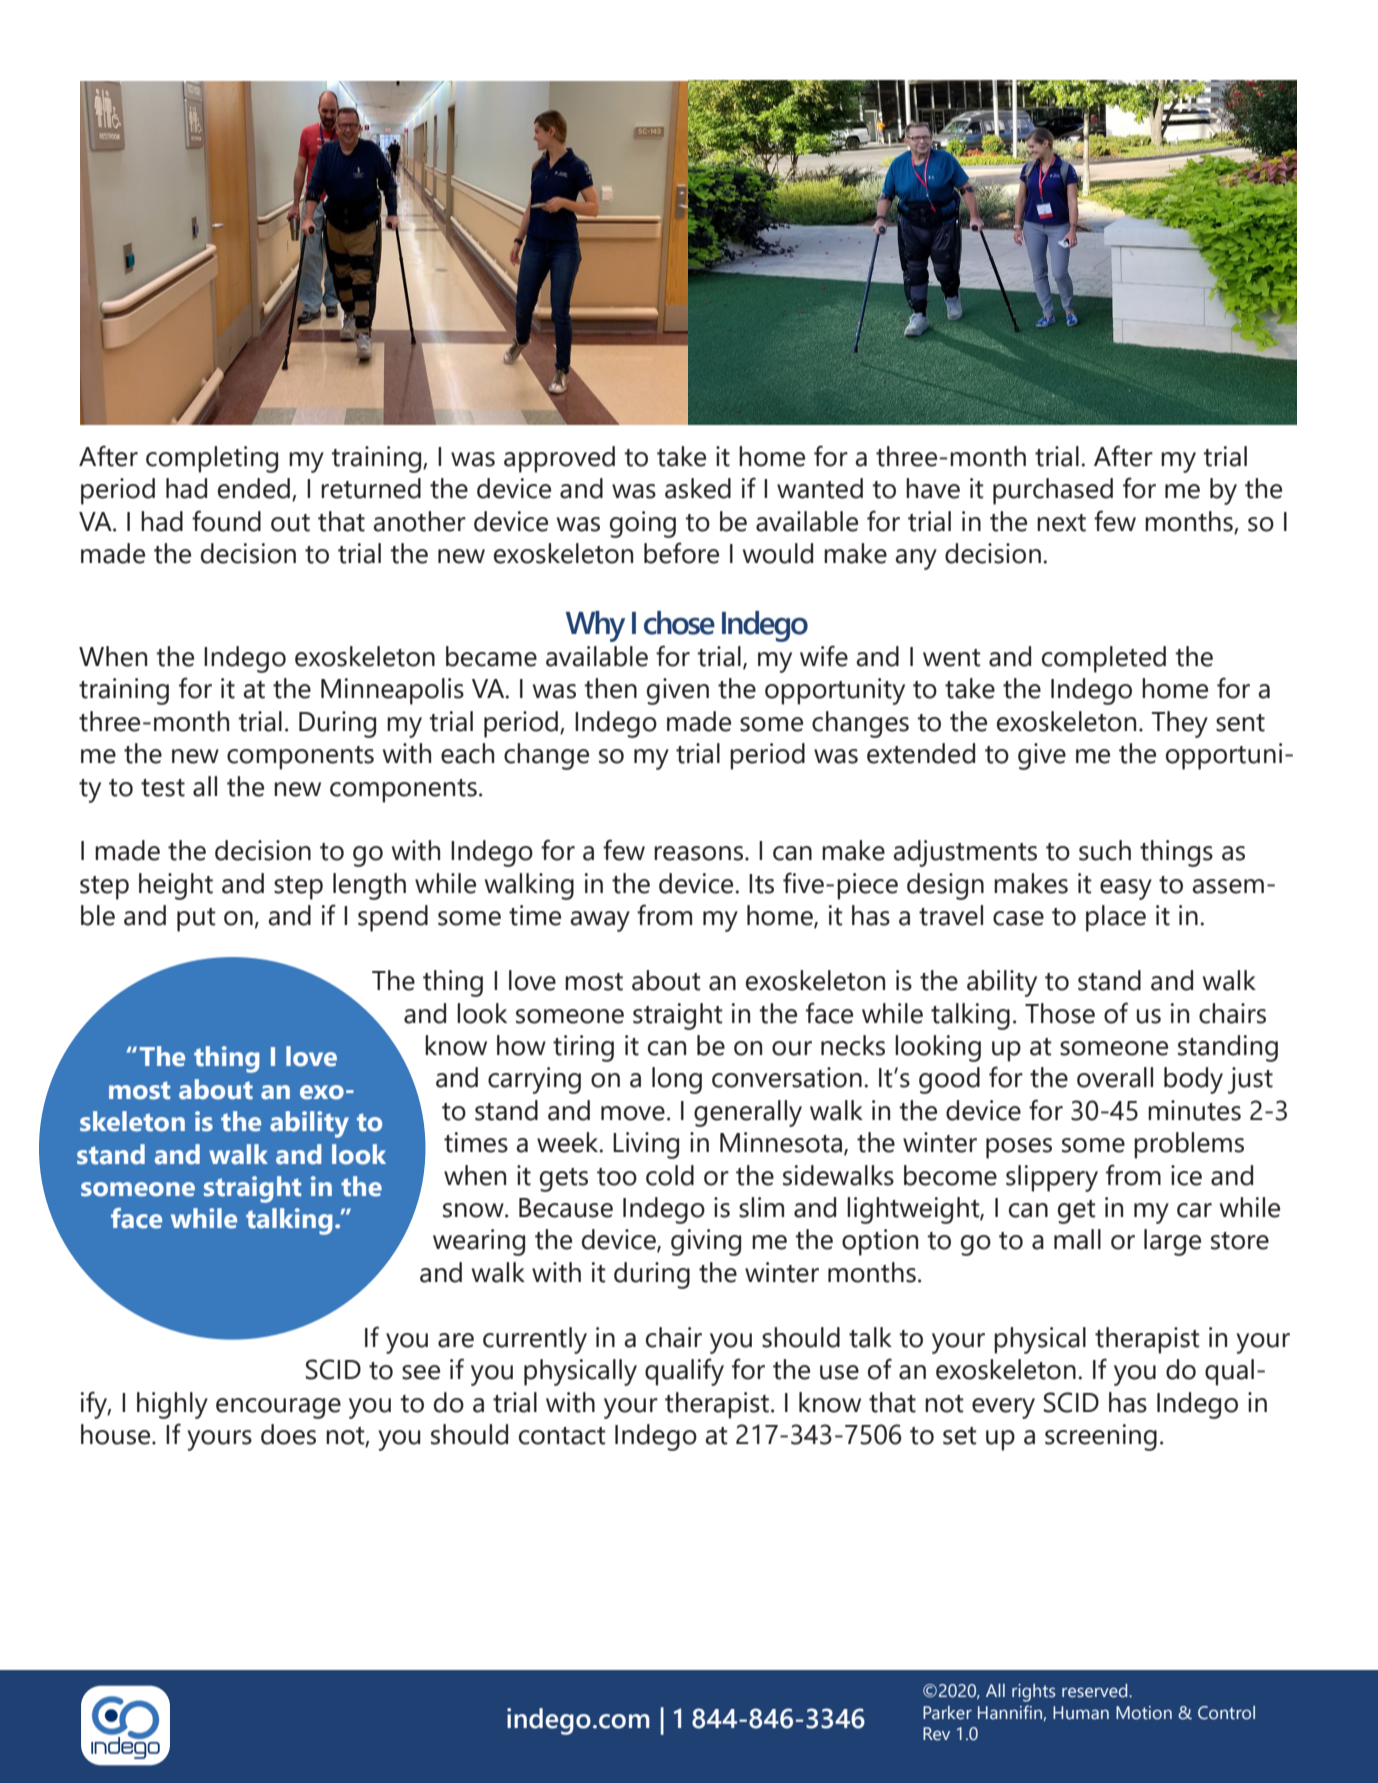 The height and width of the document is (1783, 1378). I want to click on easy, so click(1126, 889).
